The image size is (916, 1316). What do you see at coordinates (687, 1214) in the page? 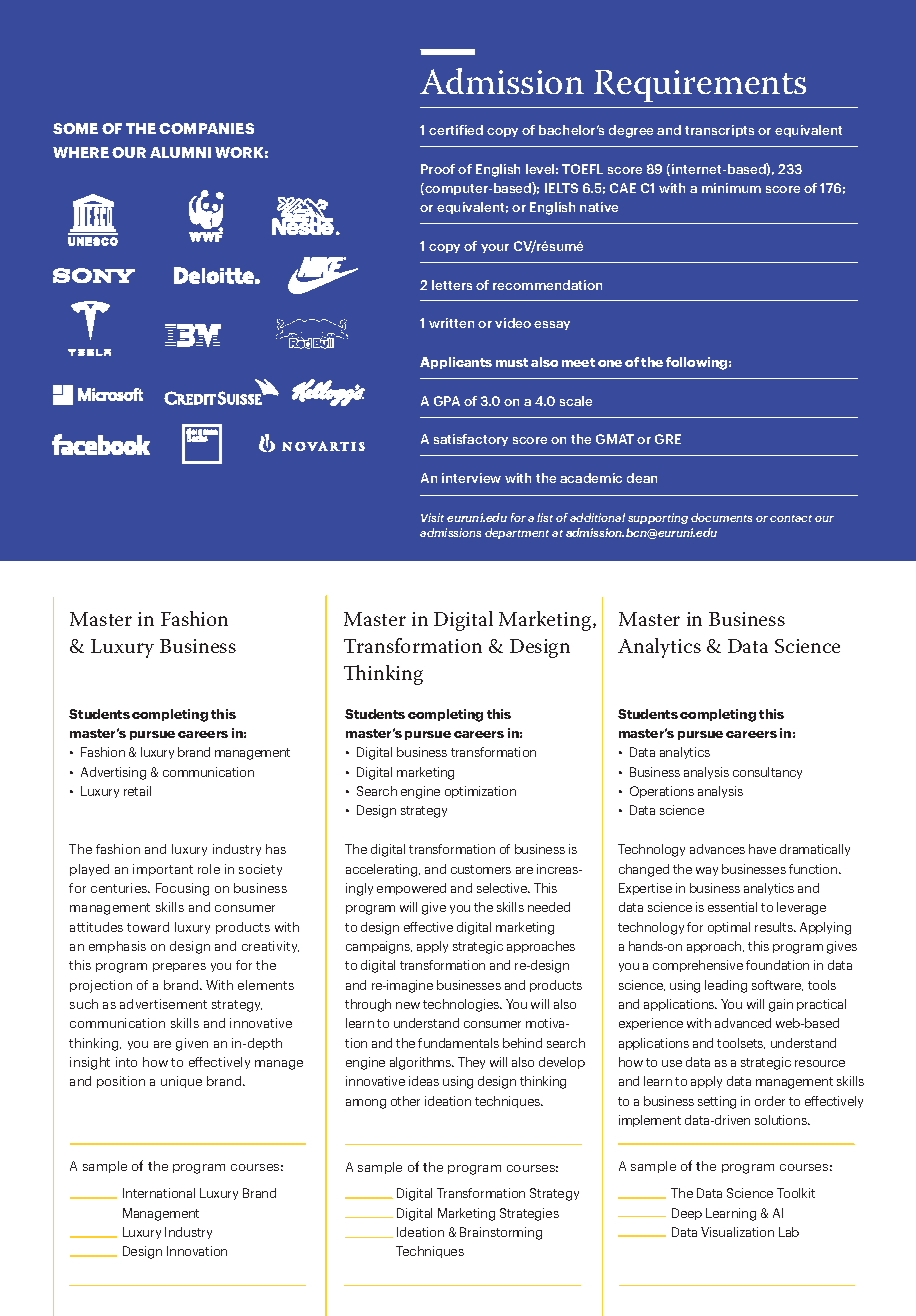
I see `Deep` at bounding box center [687, 1214].
